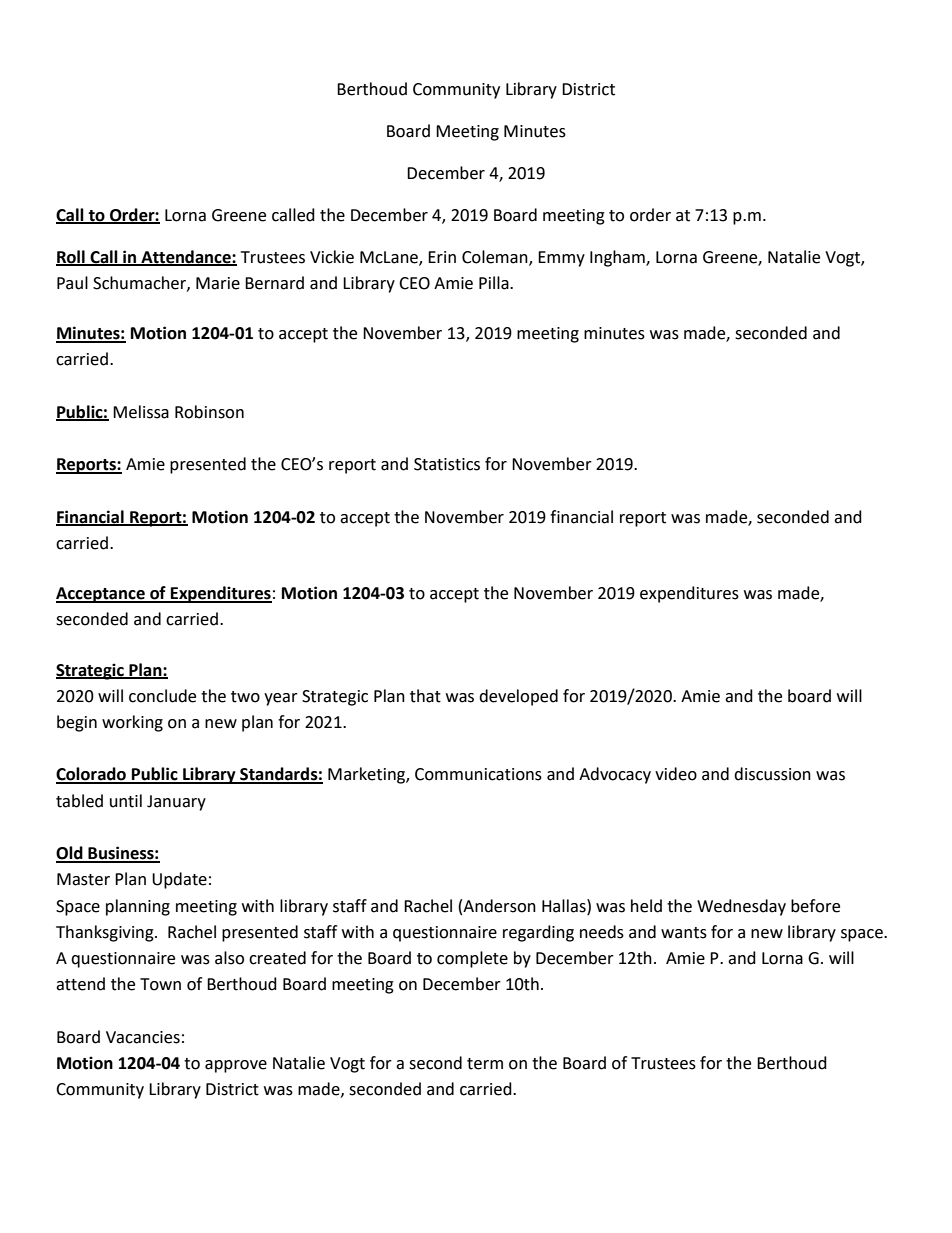 The width and height of the screenshot is (952, 1233). What do you see at coordinates (518, 697) in the screenshot?
I see `developed` at bounding box center [518, 697].
